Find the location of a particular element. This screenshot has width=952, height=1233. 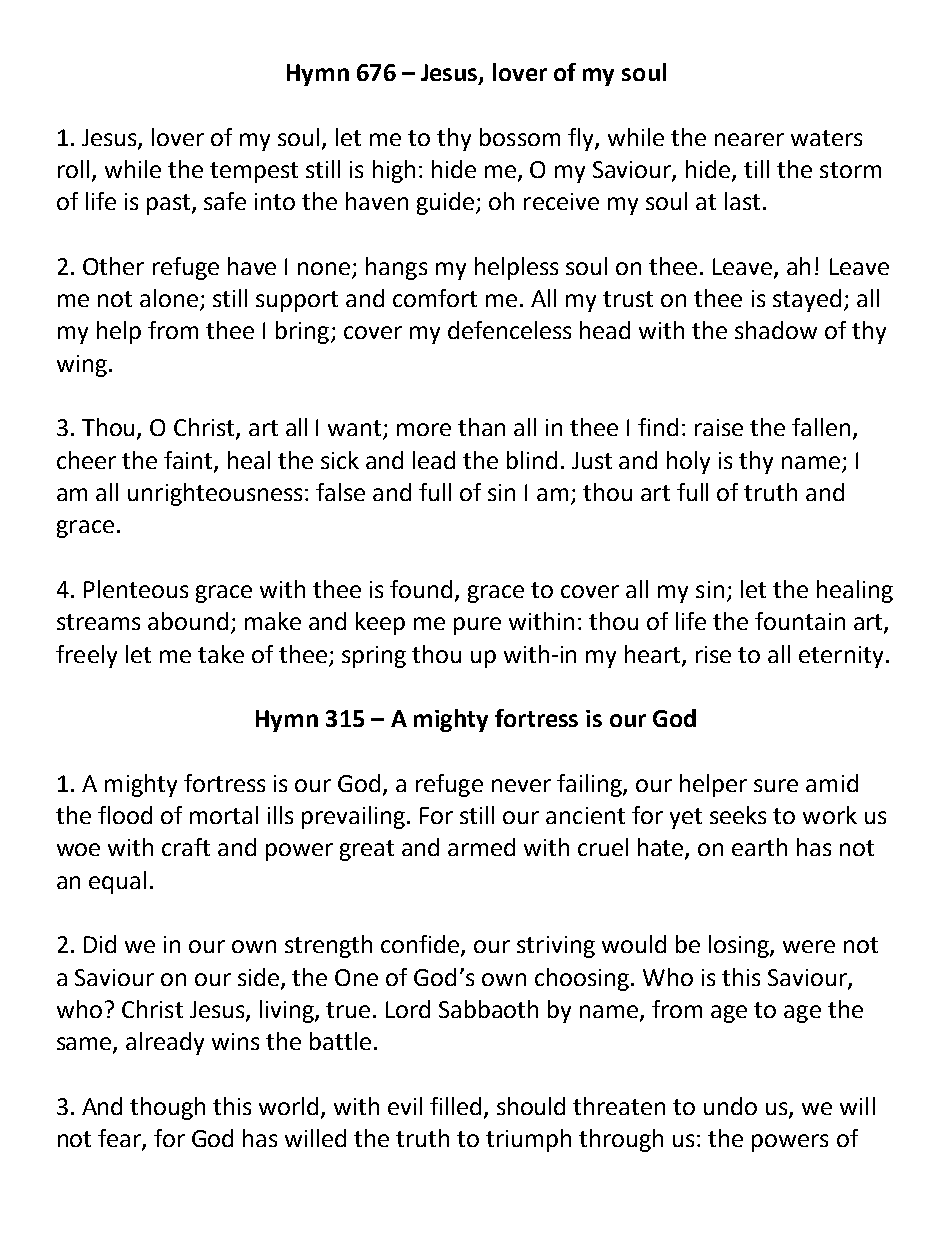

raise is located at coordinates (719, 427).
